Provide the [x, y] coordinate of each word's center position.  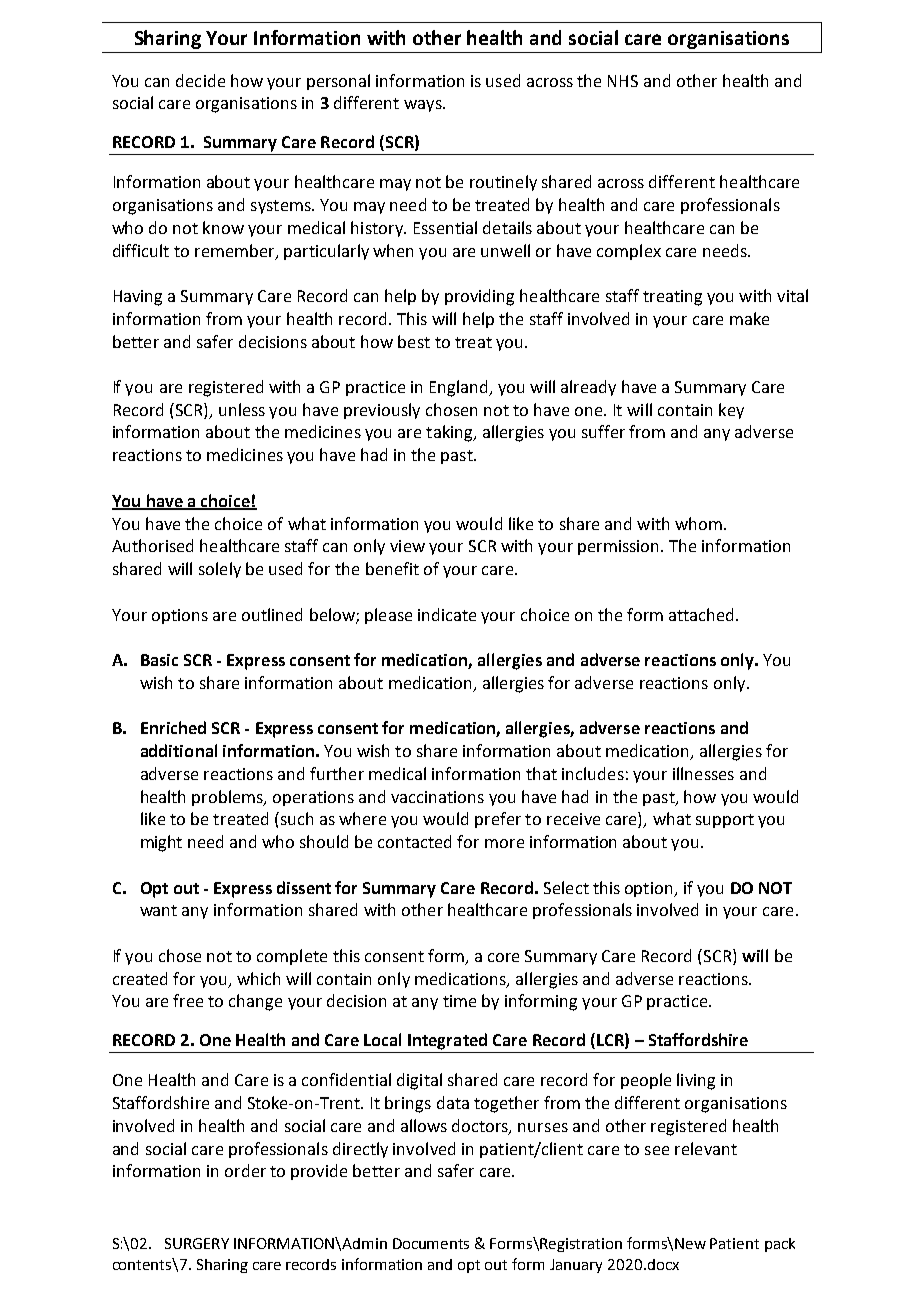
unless [242, 409]
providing [479, 297]
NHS [623, 81]
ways [424, 106]
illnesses [703, 773]
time [459, 1001]
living [696, 1081]
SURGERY [197, 1243]
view [407, 546]
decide [200, 80]
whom [698, 523]
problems [229, 798]
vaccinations [437, 797]
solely [220, 570]
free [188, 1000]
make [749, 318]
